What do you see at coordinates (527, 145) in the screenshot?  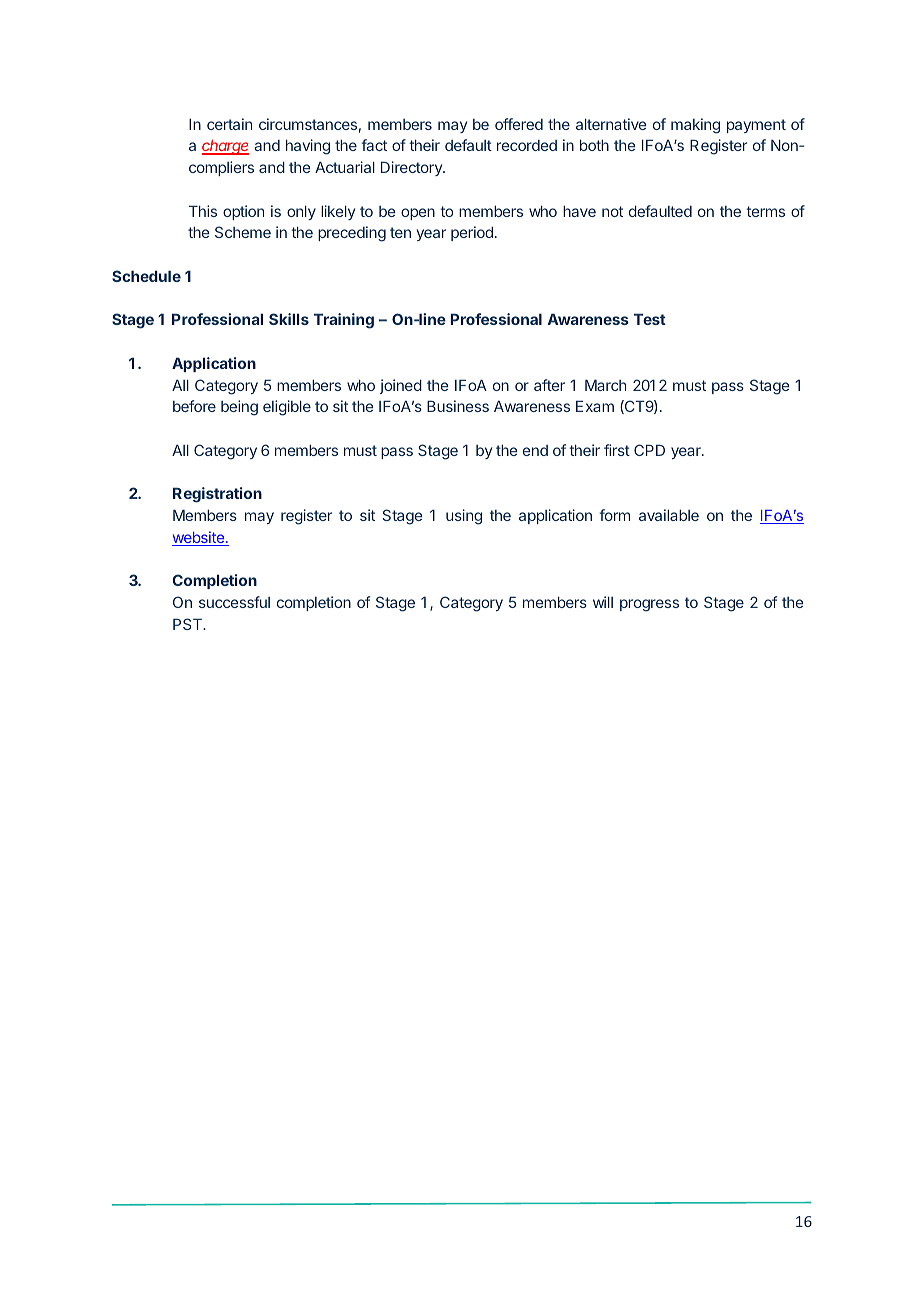 I see `recorded` at bounding box center [527, 145].
